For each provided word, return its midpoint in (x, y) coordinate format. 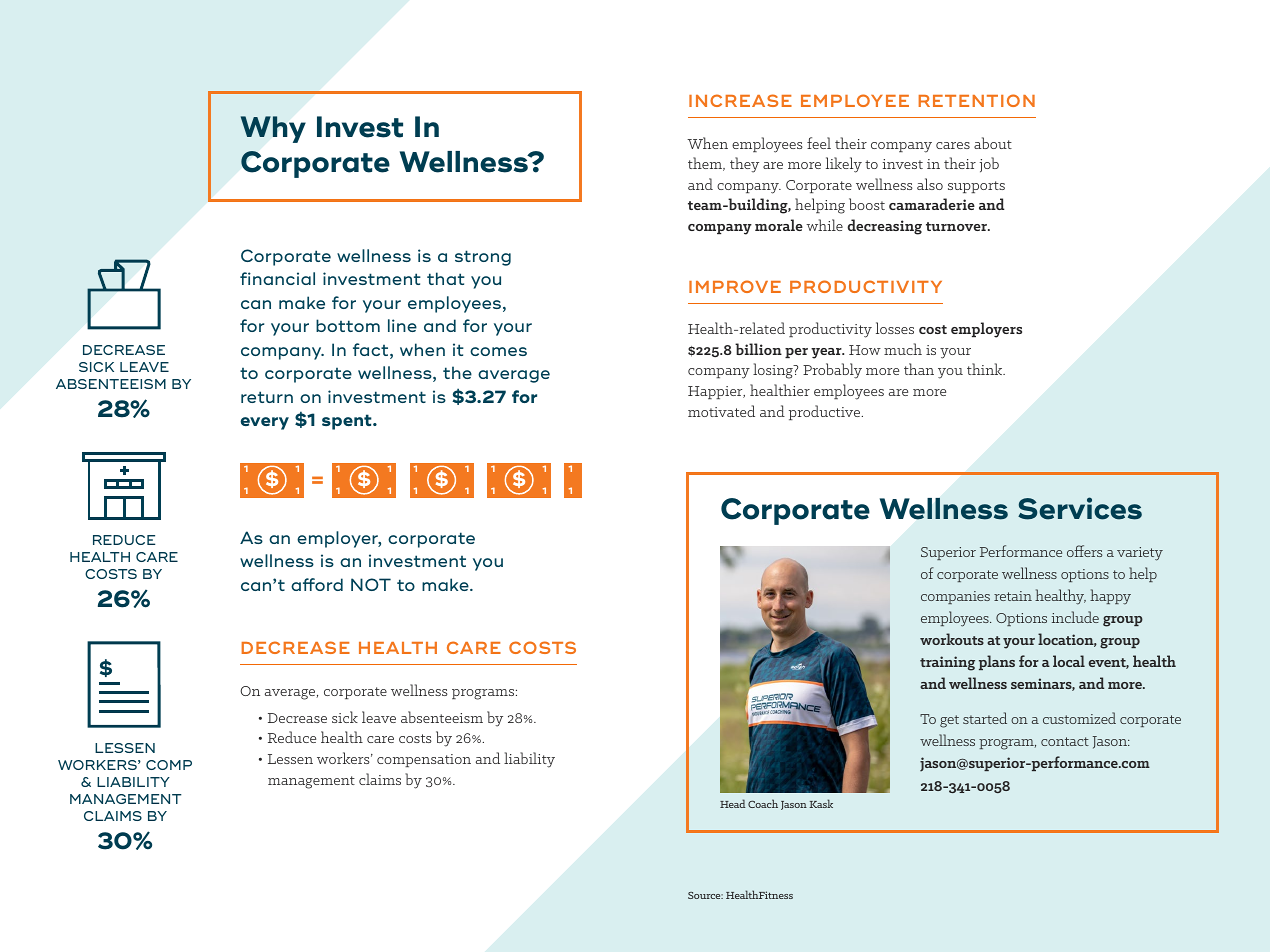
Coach (763, 803)
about (993, 143)
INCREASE (740, 100)
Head (732, 803)
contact (1065, 741)
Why (273, 129)
